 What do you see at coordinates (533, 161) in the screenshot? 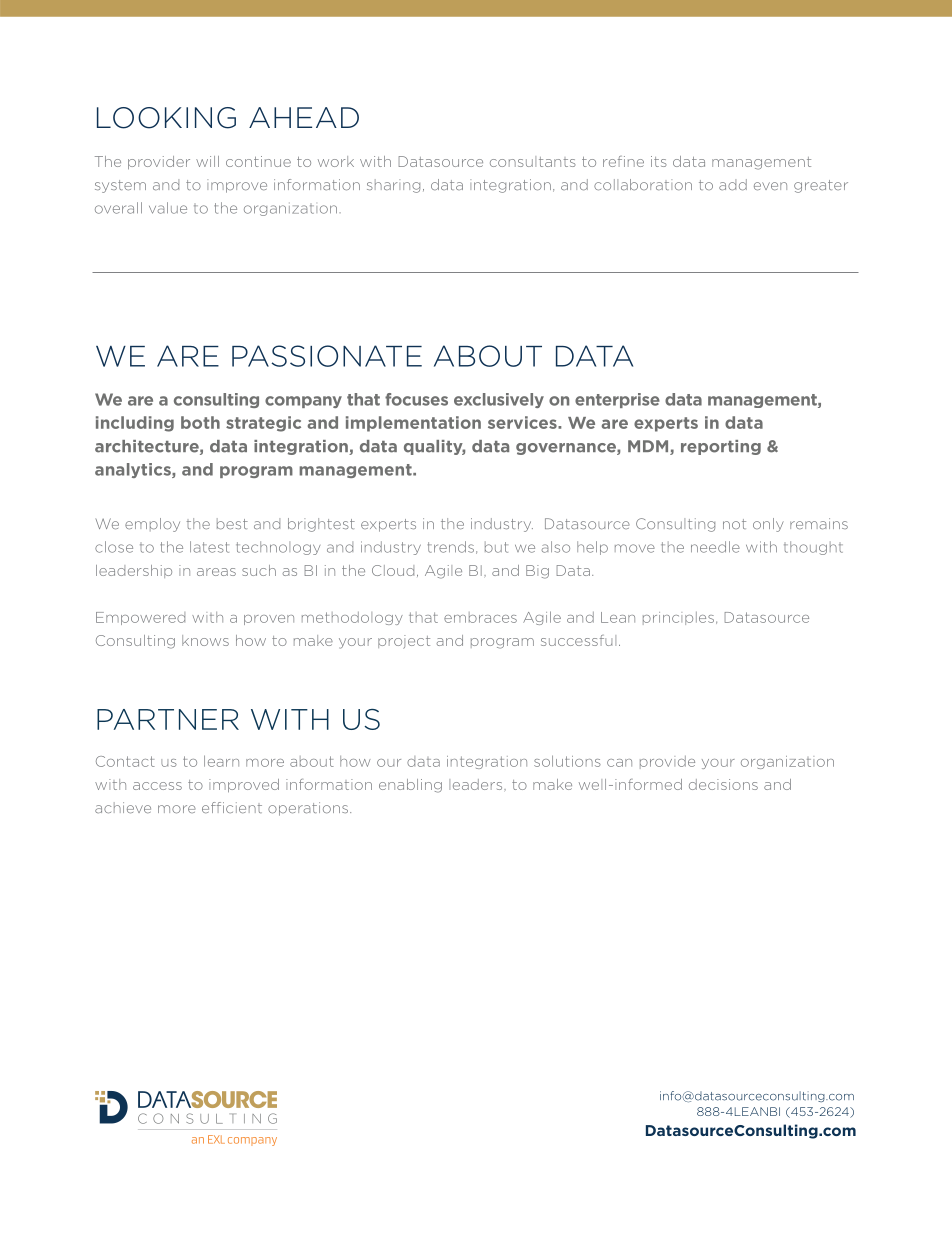
I see `consultants` at bounding box center [533, 161].
